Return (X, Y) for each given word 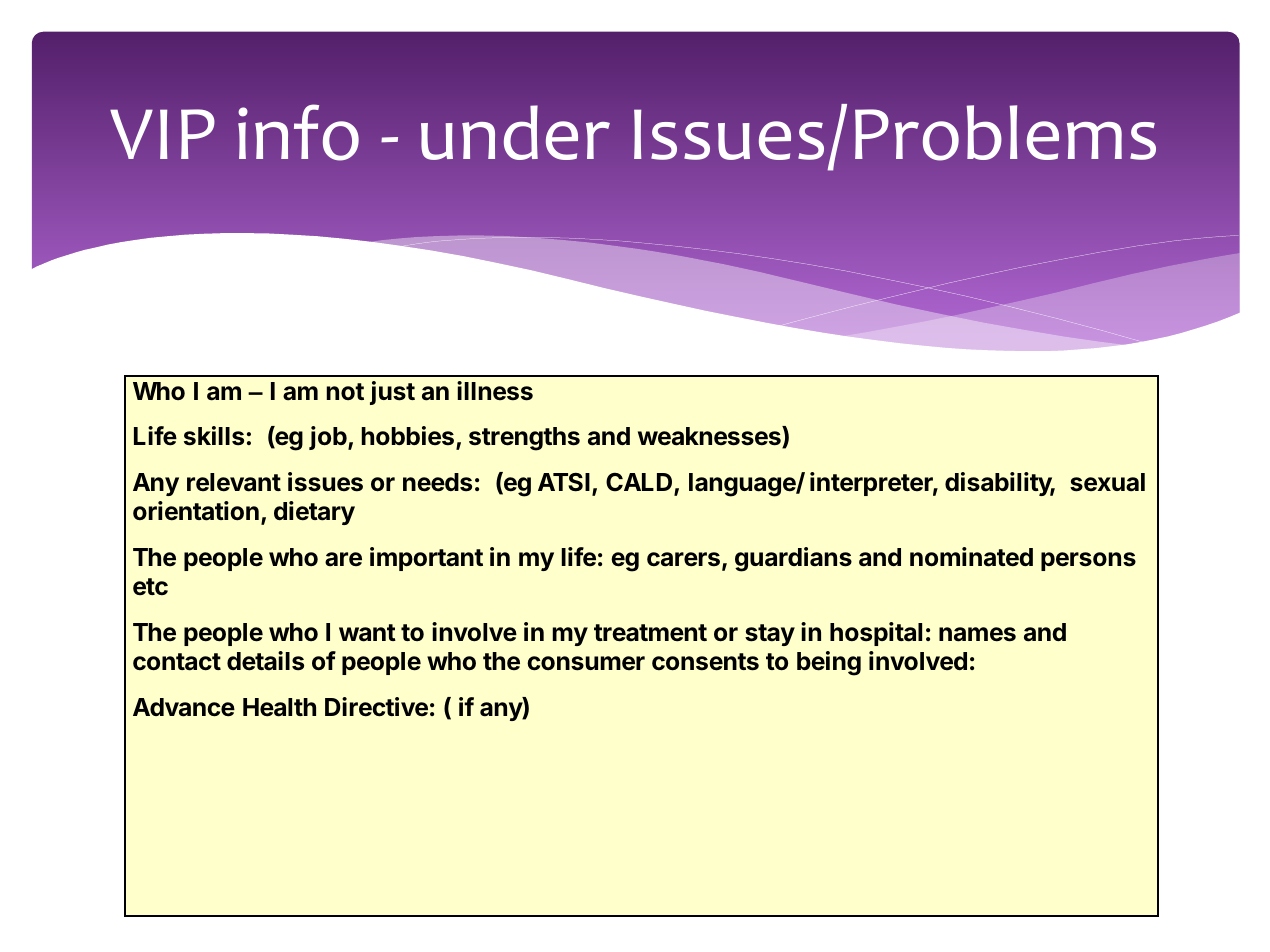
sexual (1107, 482)
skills (214, 436)
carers (683, 559)
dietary (314, 513)
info (298, 132)
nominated (971, 557)
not (345, 391)
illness (495, 391)
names (977, 634)
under (515, 132)
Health (279, 707)
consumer (586, 663)
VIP (162, 134)
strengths (524, 439)
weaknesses (710, 437)
